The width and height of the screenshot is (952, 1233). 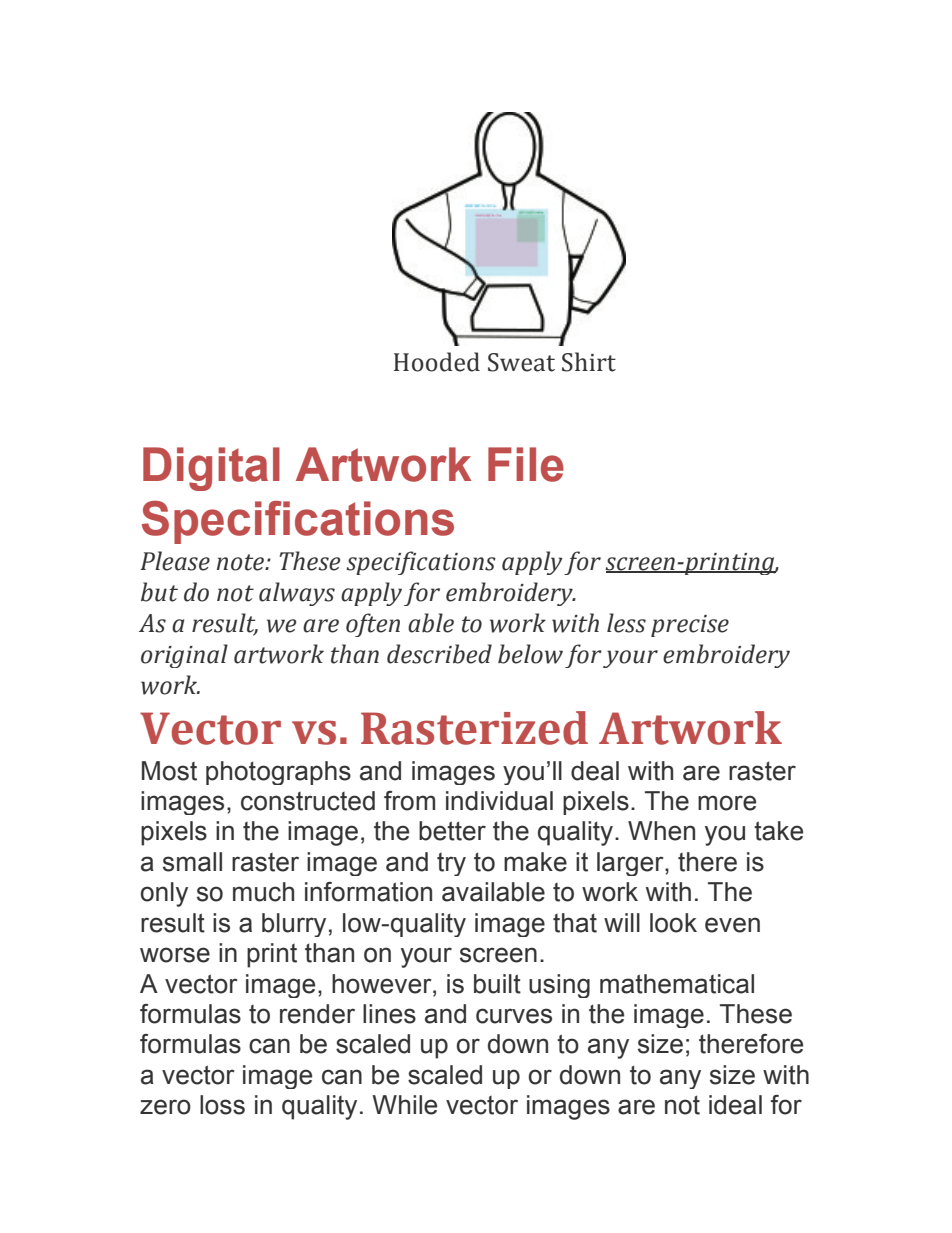 I want to click on Digital, so click(x=211, y=469).
